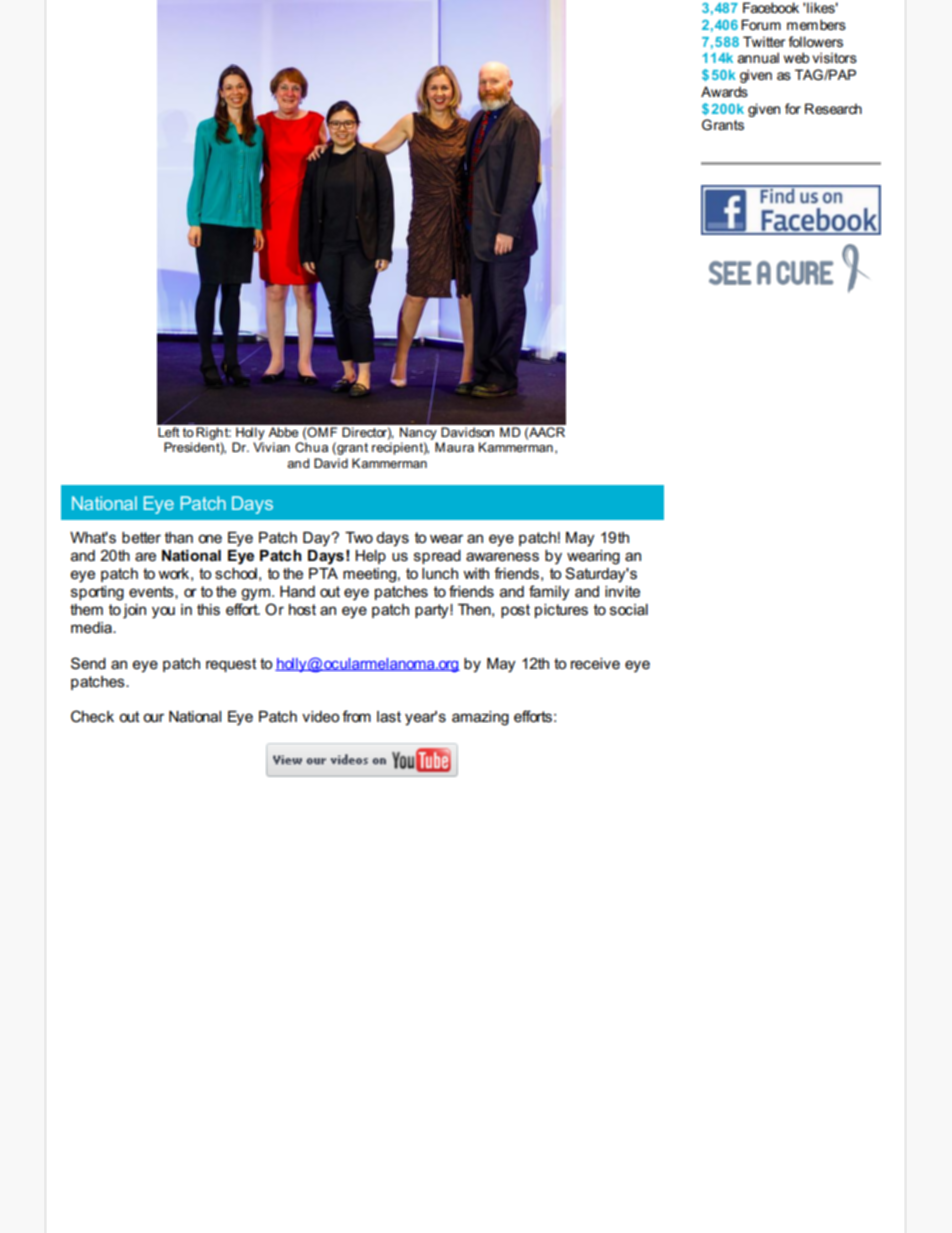 Image resolution: width=952 pixels, height=1233 pixels. Describe the element at coordinates (311, 447) in the screenshot. I see `Chua` at that location.
